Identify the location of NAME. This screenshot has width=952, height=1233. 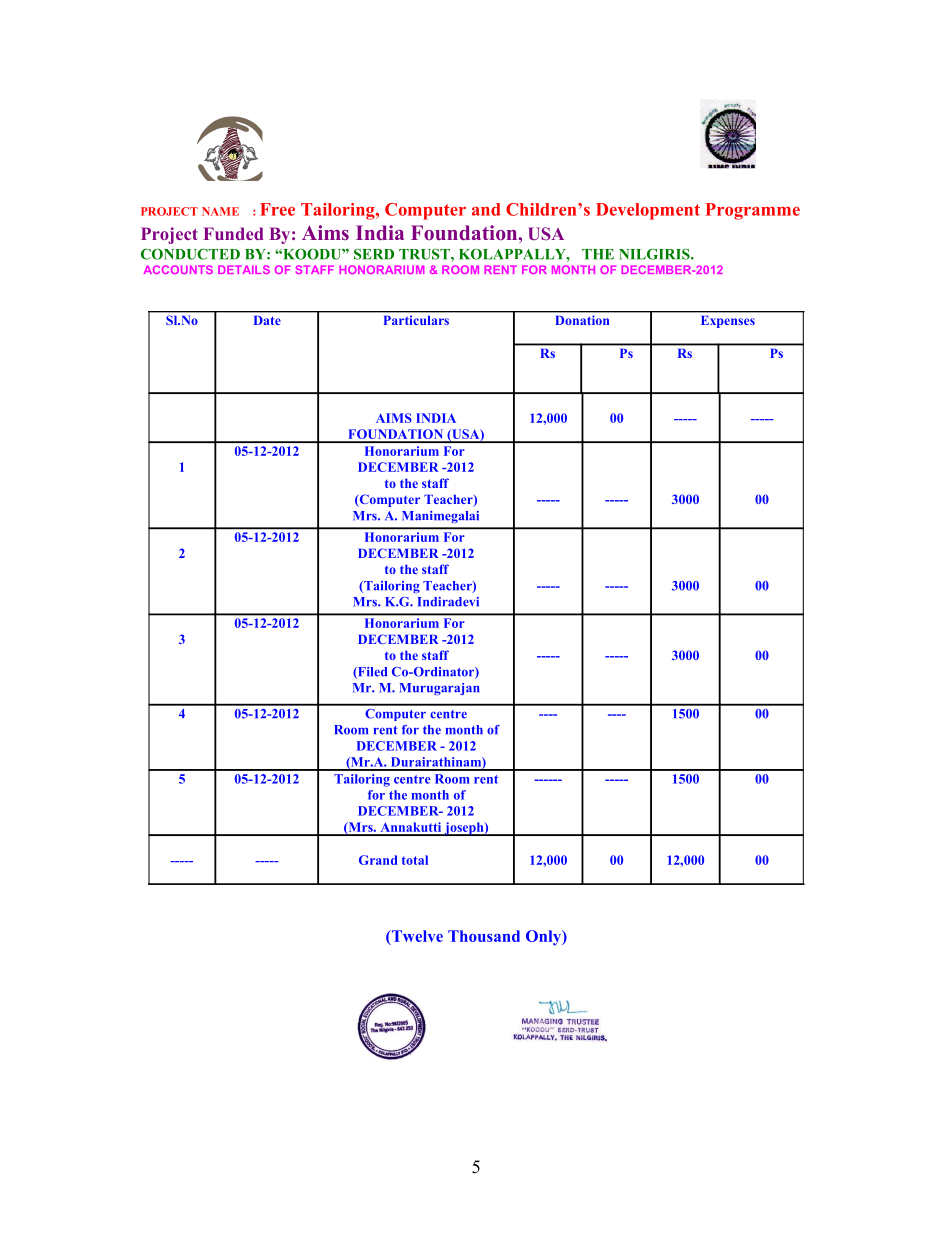
(220, 211).
